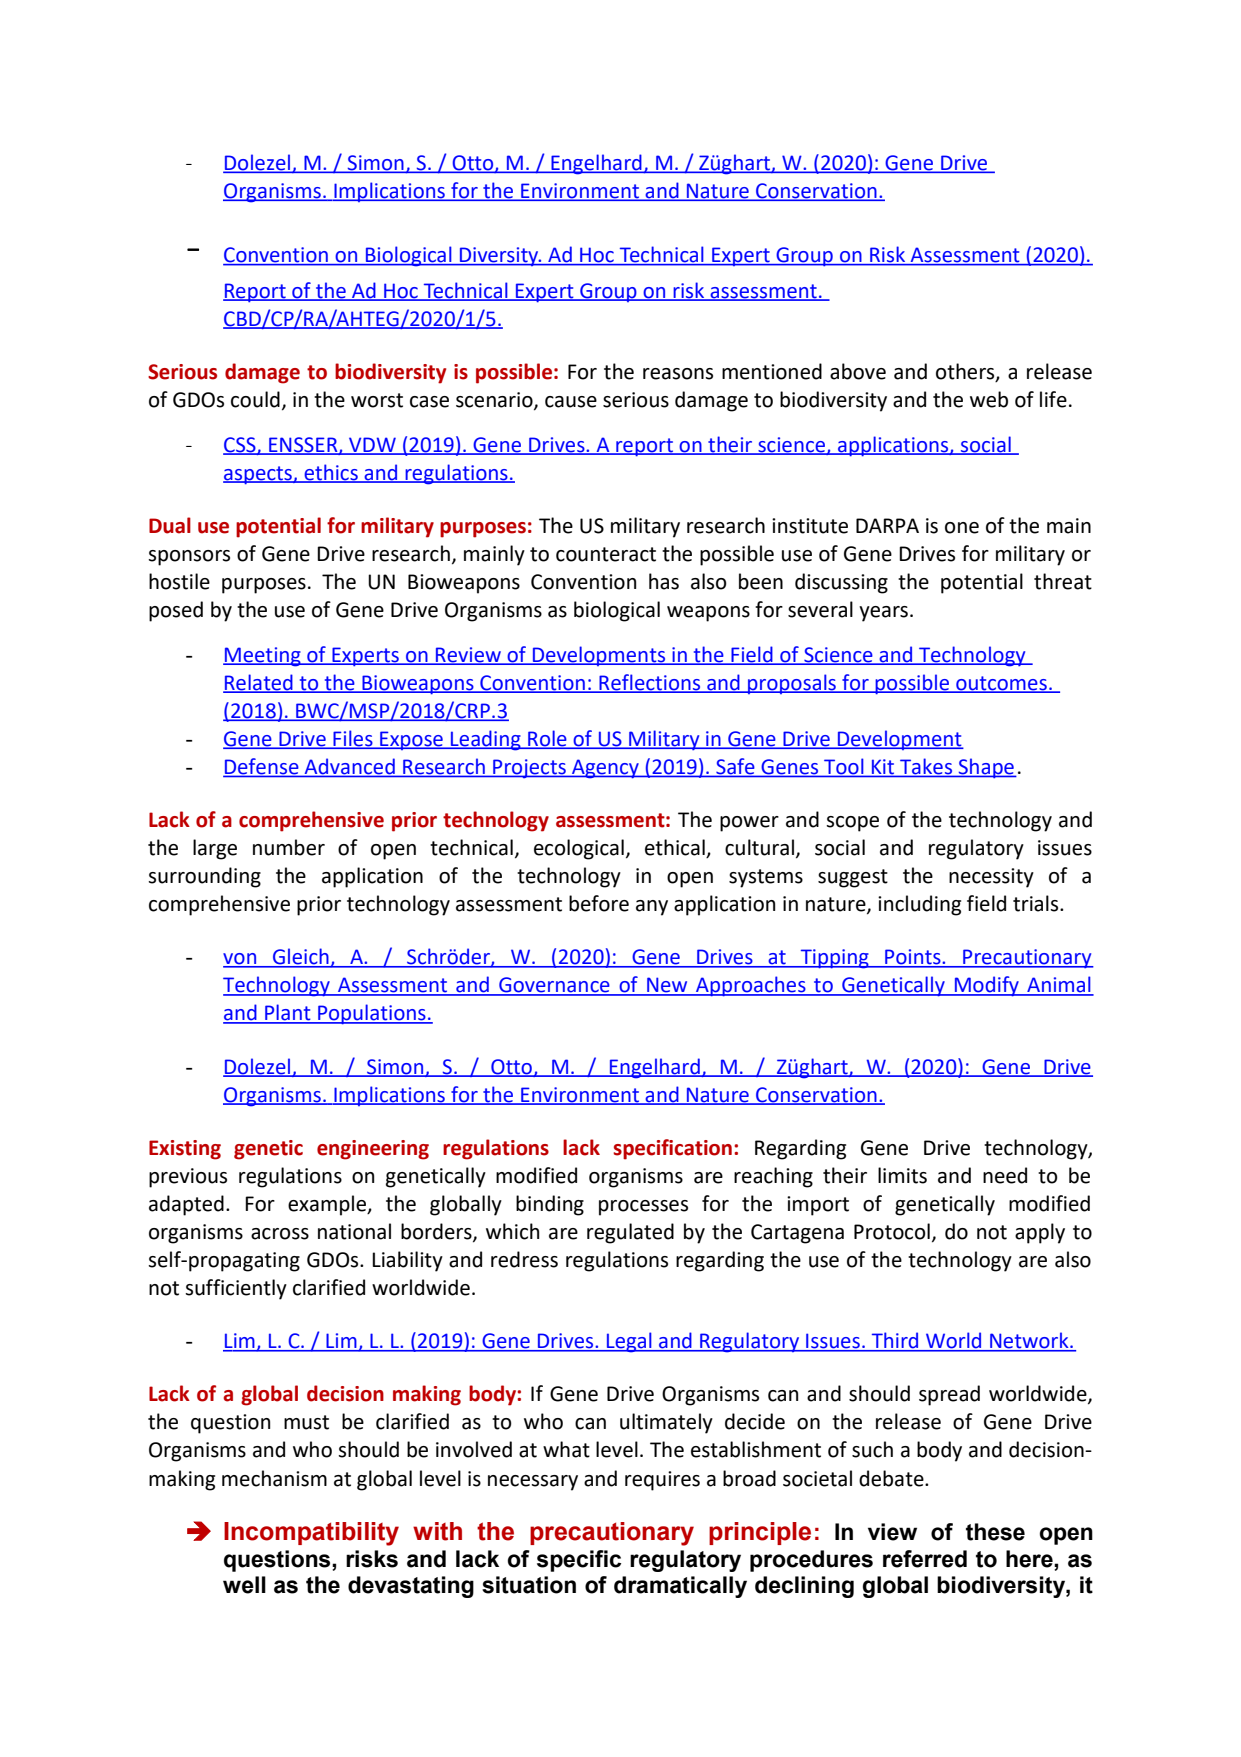  Describe the element at coordinates (255, 399) in the screenshot. I see `could` at that location.
